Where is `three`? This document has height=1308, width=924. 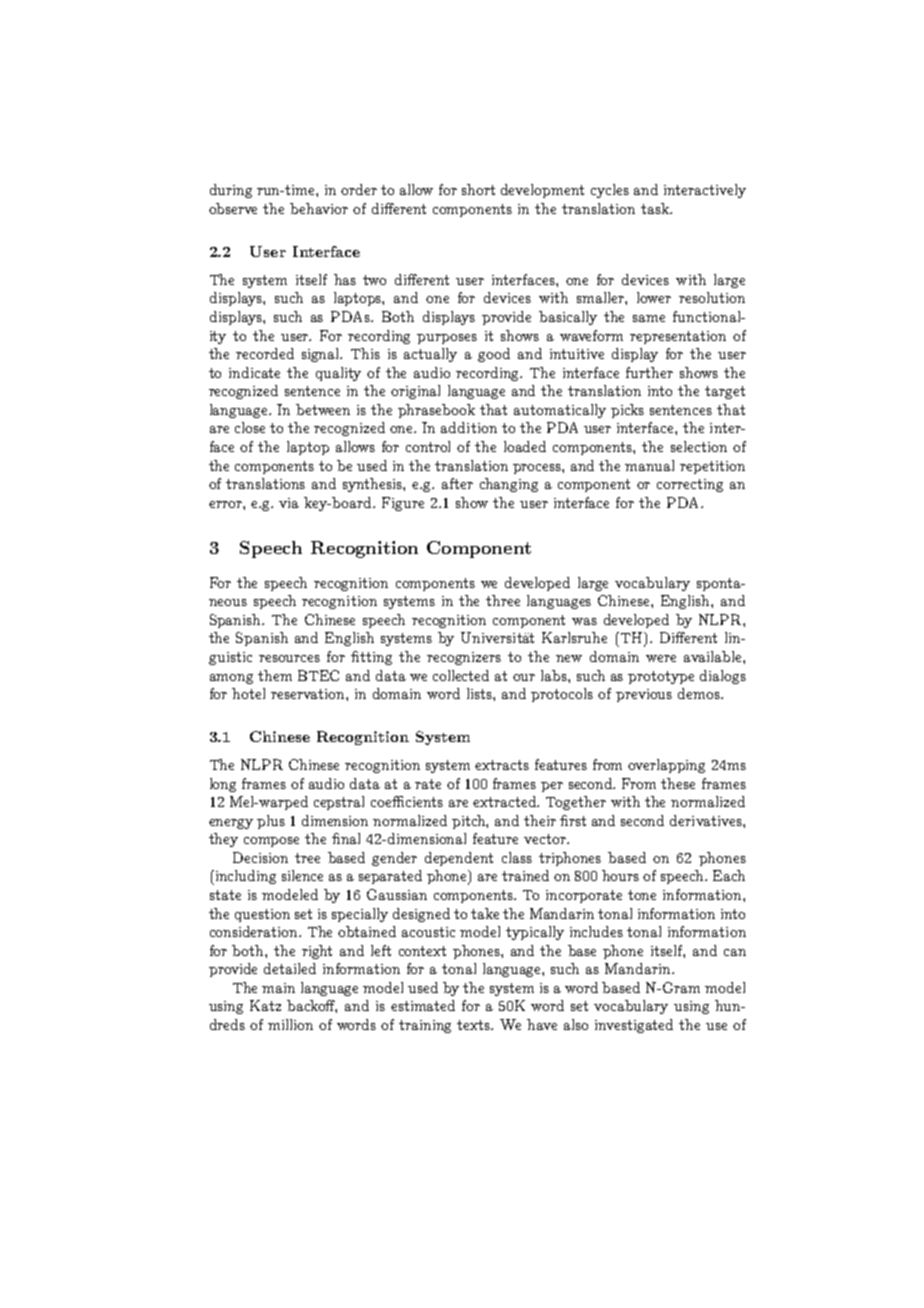
three is located at coordinates (503, 600).
